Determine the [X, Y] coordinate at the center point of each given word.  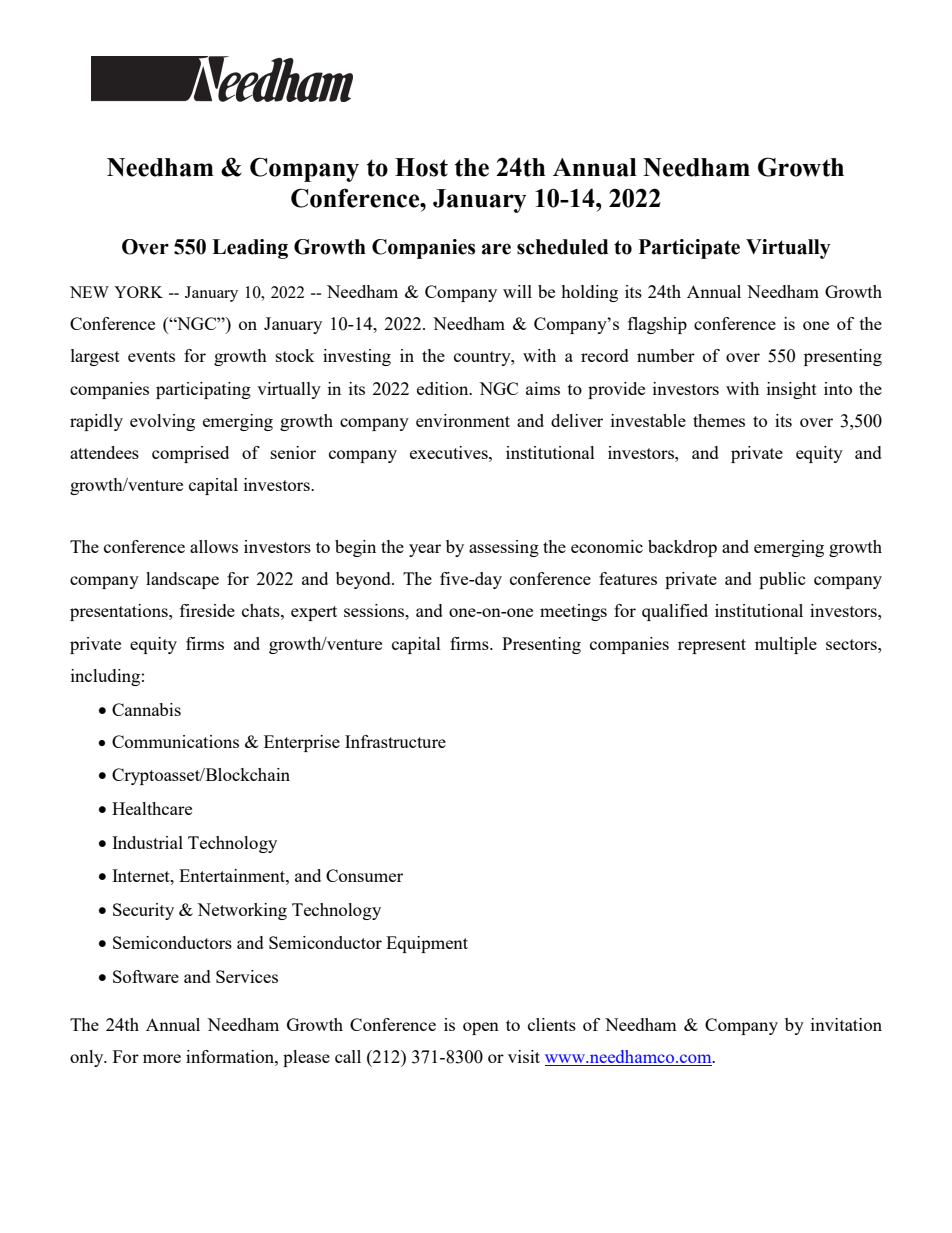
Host [421, 167]
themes [719, 420]
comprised [190, 454]
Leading [250, 249]
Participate [689, 249]
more [162, 1058]
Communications [175, 741]
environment [463, 420]
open [481, 1028]
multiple [786, 645]
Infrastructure [395, 741]
